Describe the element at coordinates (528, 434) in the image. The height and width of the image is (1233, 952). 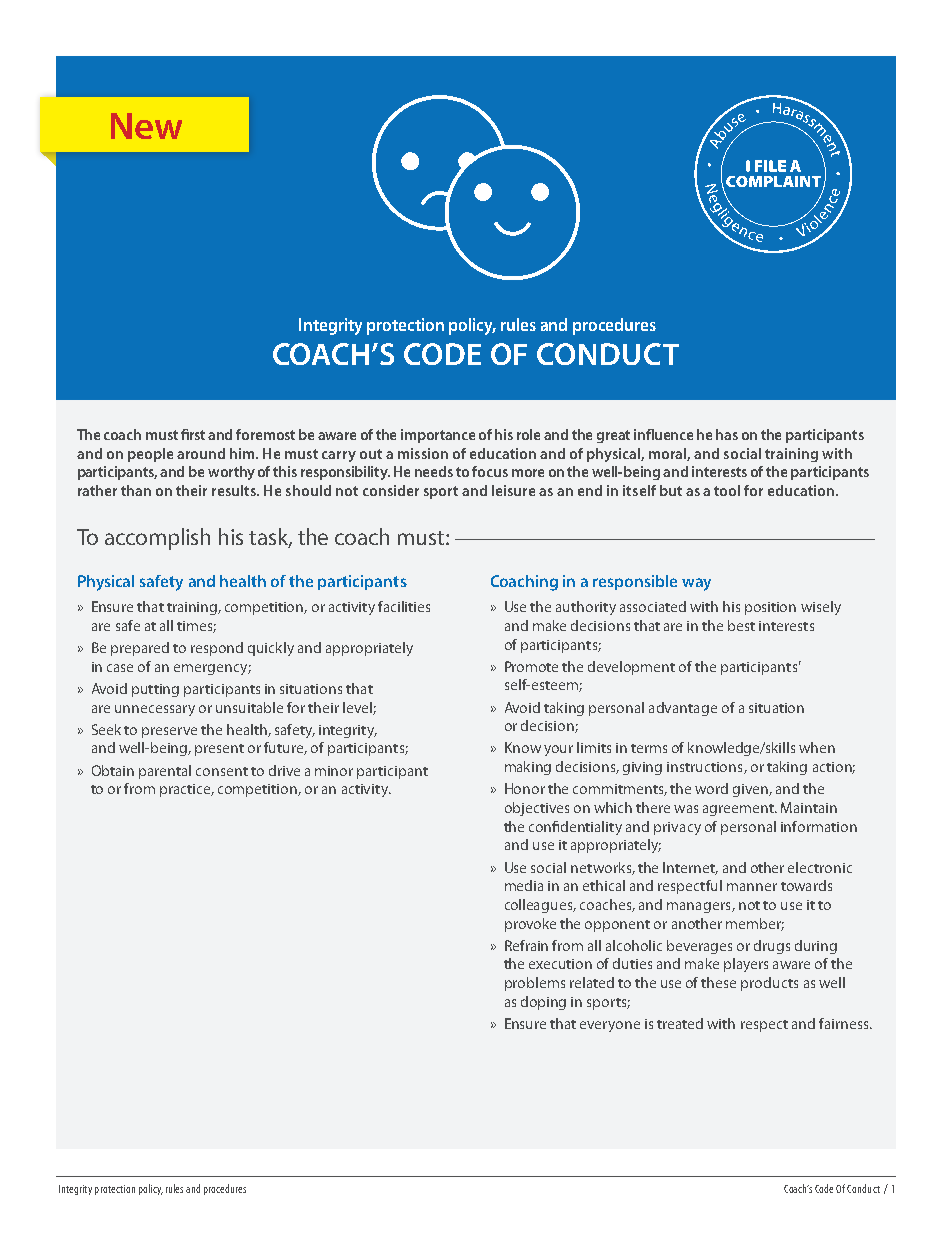
I see `role` at that location.
